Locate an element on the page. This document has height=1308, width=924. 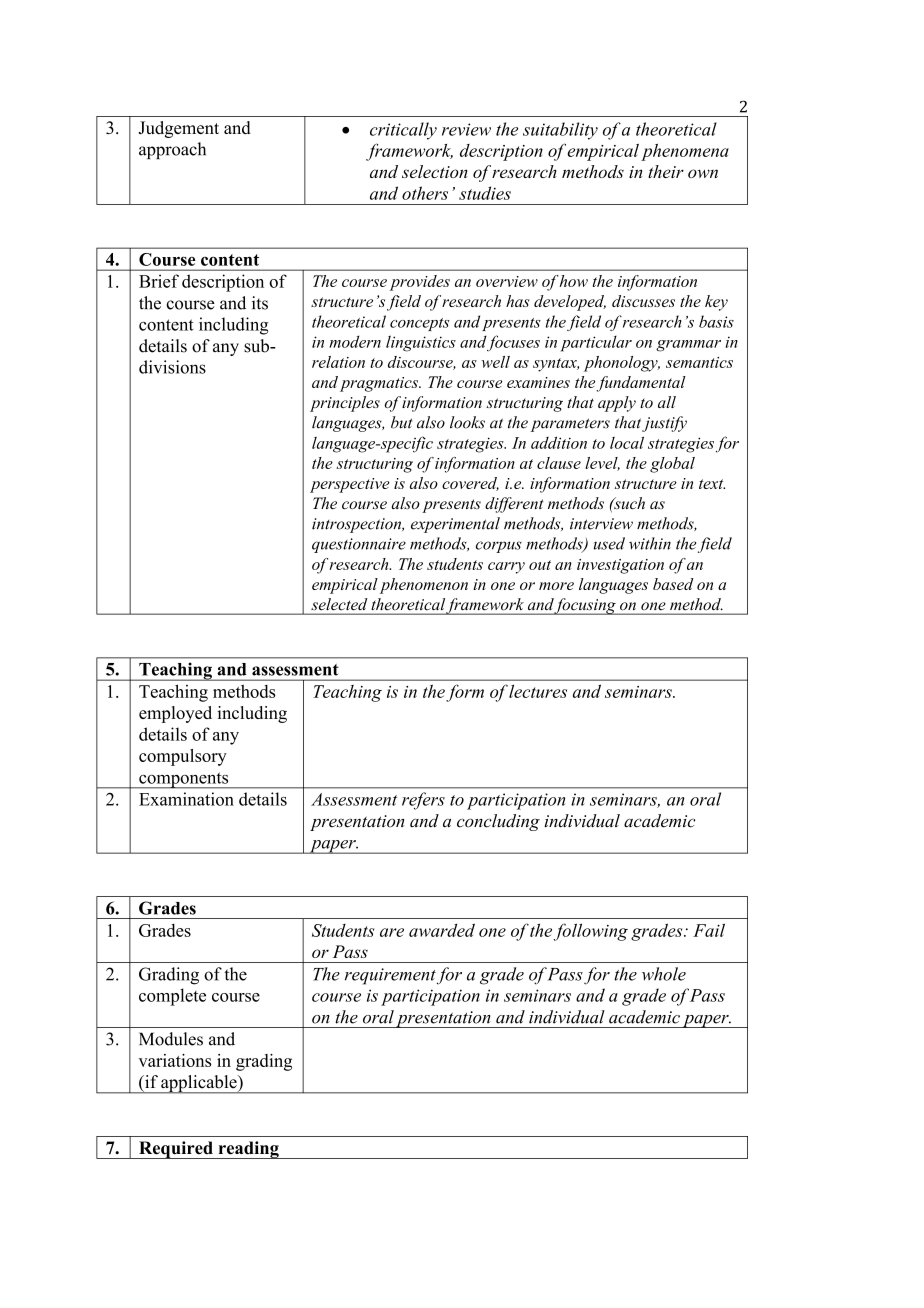
approach is located at coordinates (172, 150).
